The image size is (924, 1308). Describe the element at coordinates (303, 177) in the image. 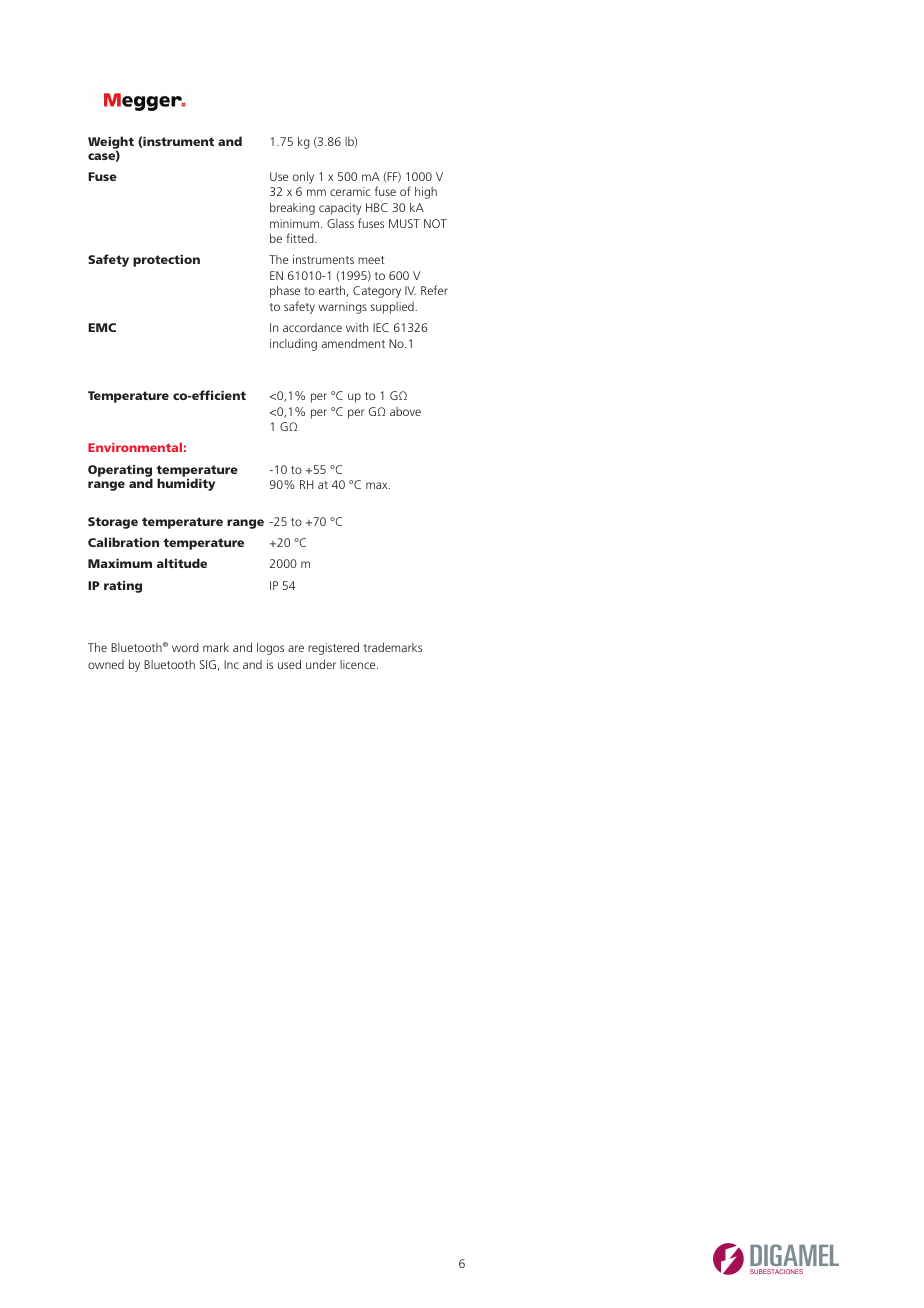

I see `only` at that location.
